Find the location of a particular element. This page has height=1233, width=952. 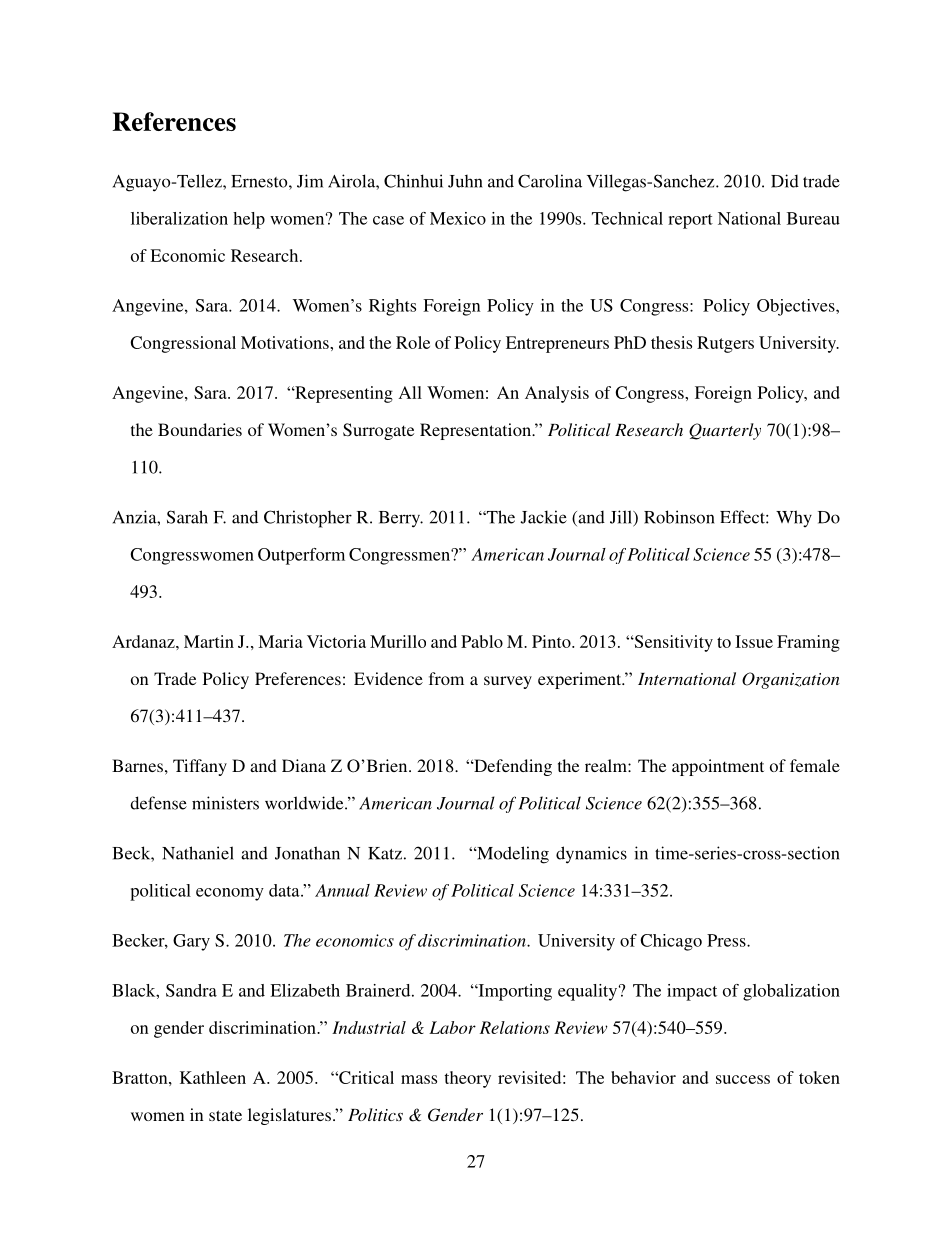

Press is located at coordinates (727, 940).
